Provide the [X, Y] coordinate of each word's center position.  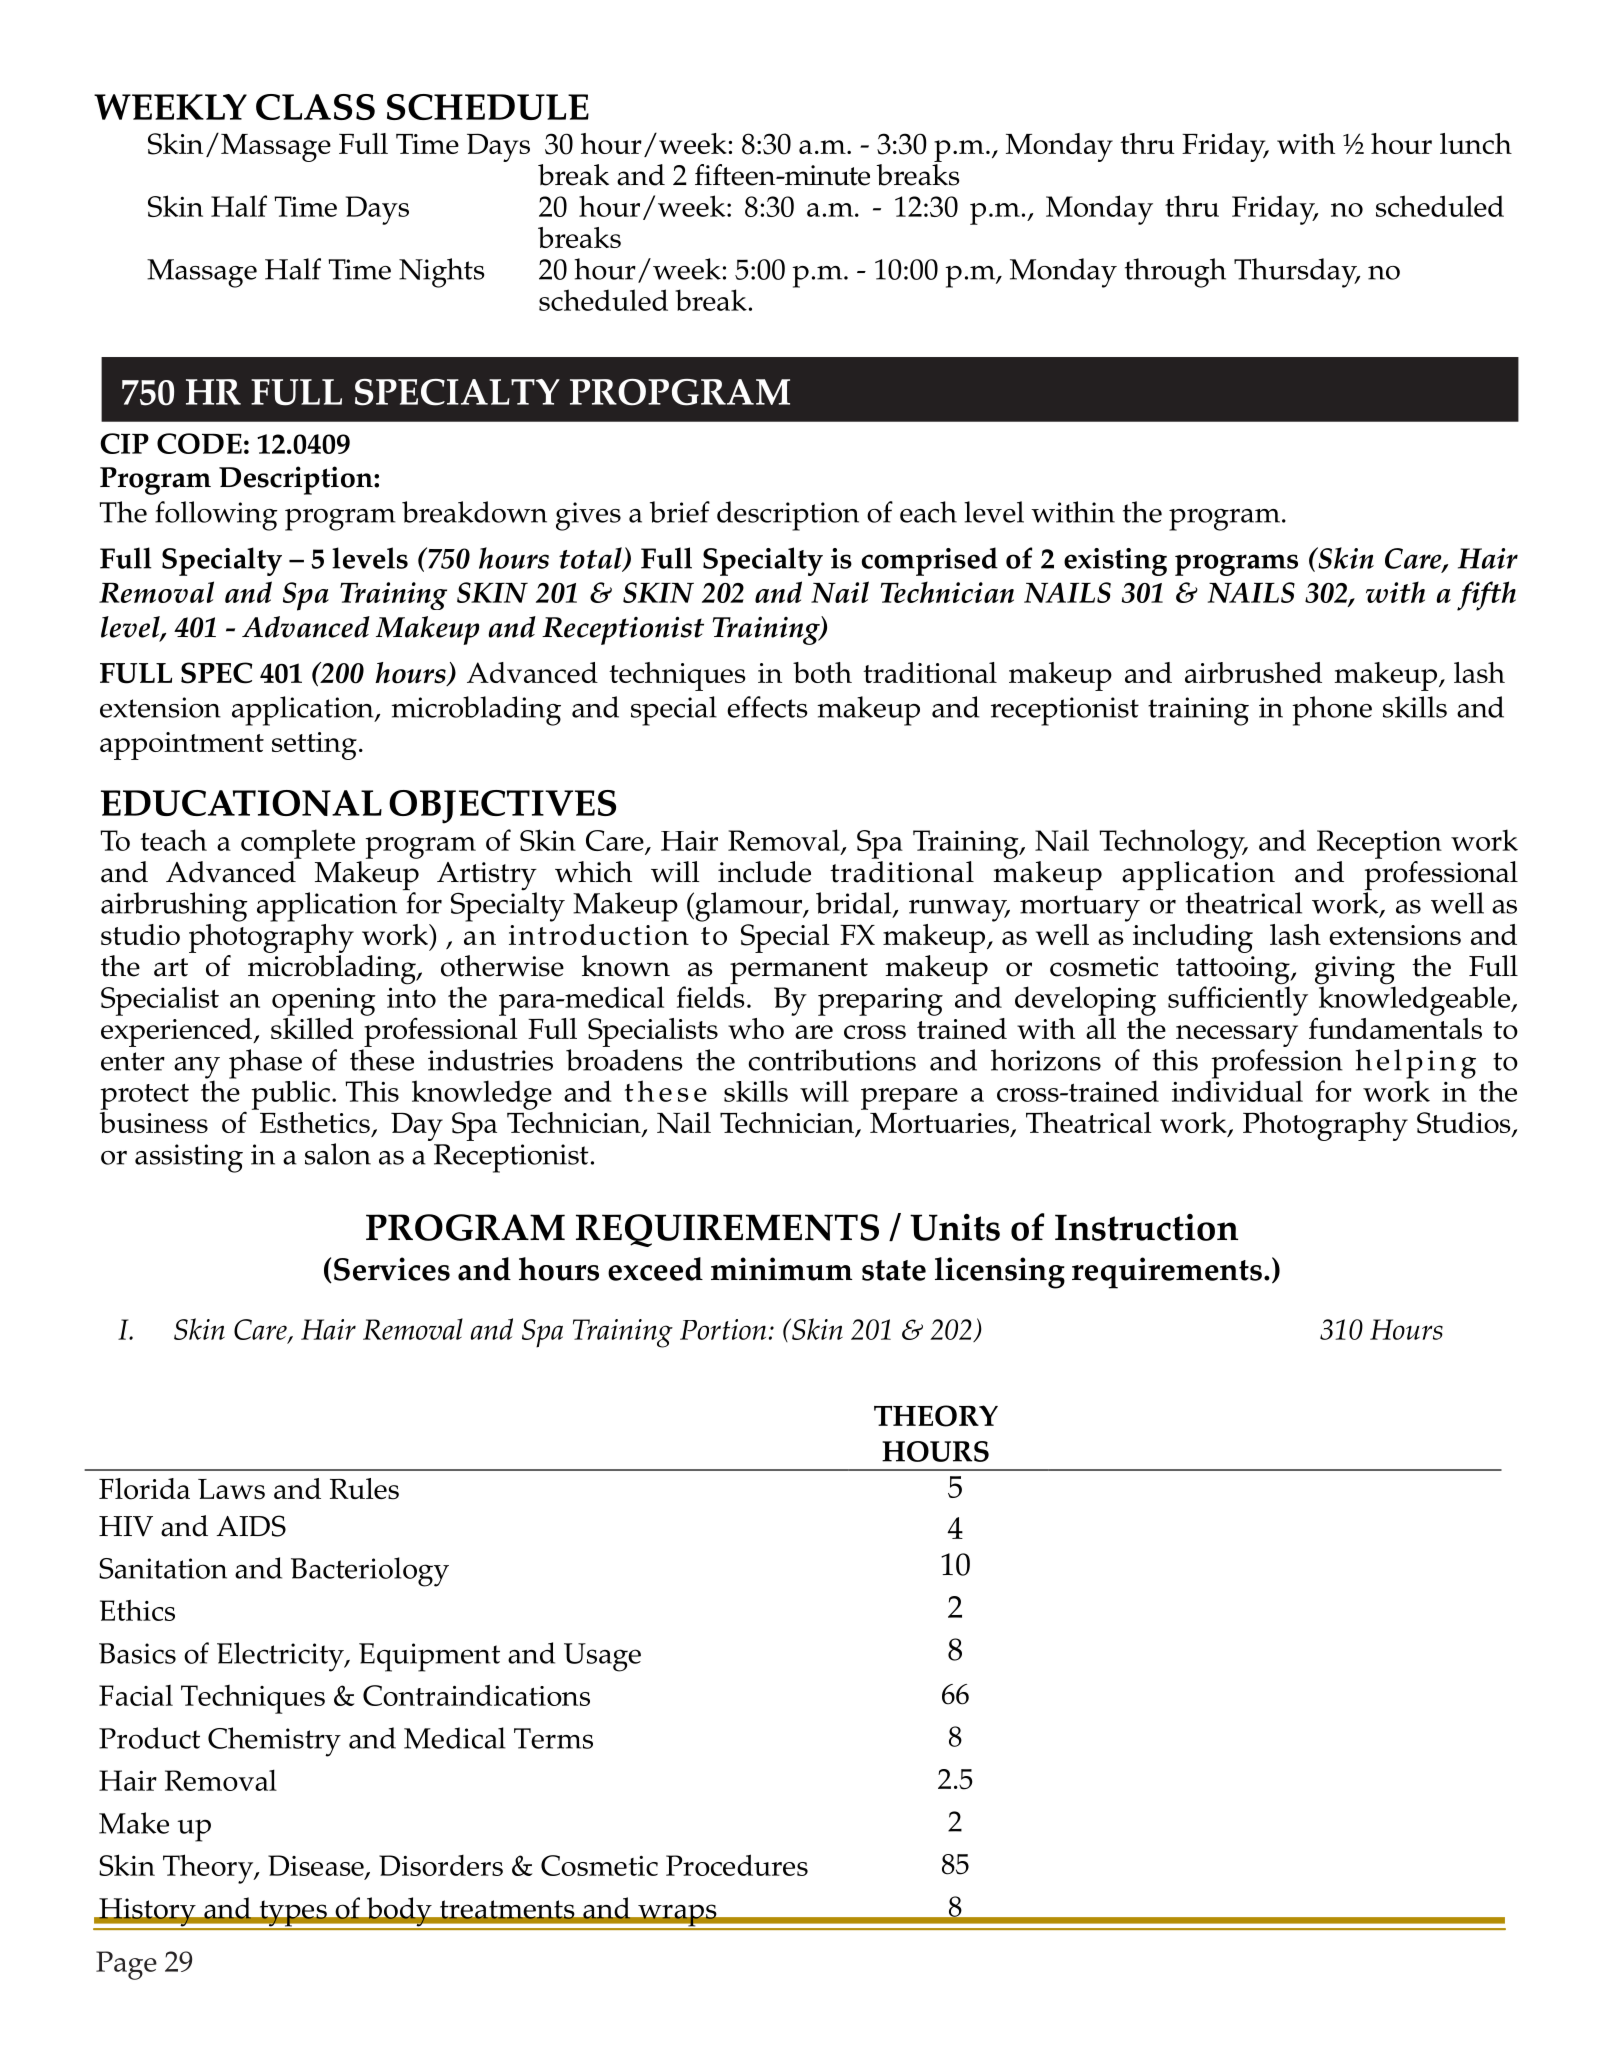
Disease [317, 1867]
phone [1332, 711]
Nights [441, 273]
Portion [723, 1329]
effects [767, 707]
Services [392, 1269]
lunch [1476, 143]
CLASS [315, 107]
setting [314, 746]
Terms [553, 1738]
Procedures [737, 1865]
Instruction [1146, 1227]
